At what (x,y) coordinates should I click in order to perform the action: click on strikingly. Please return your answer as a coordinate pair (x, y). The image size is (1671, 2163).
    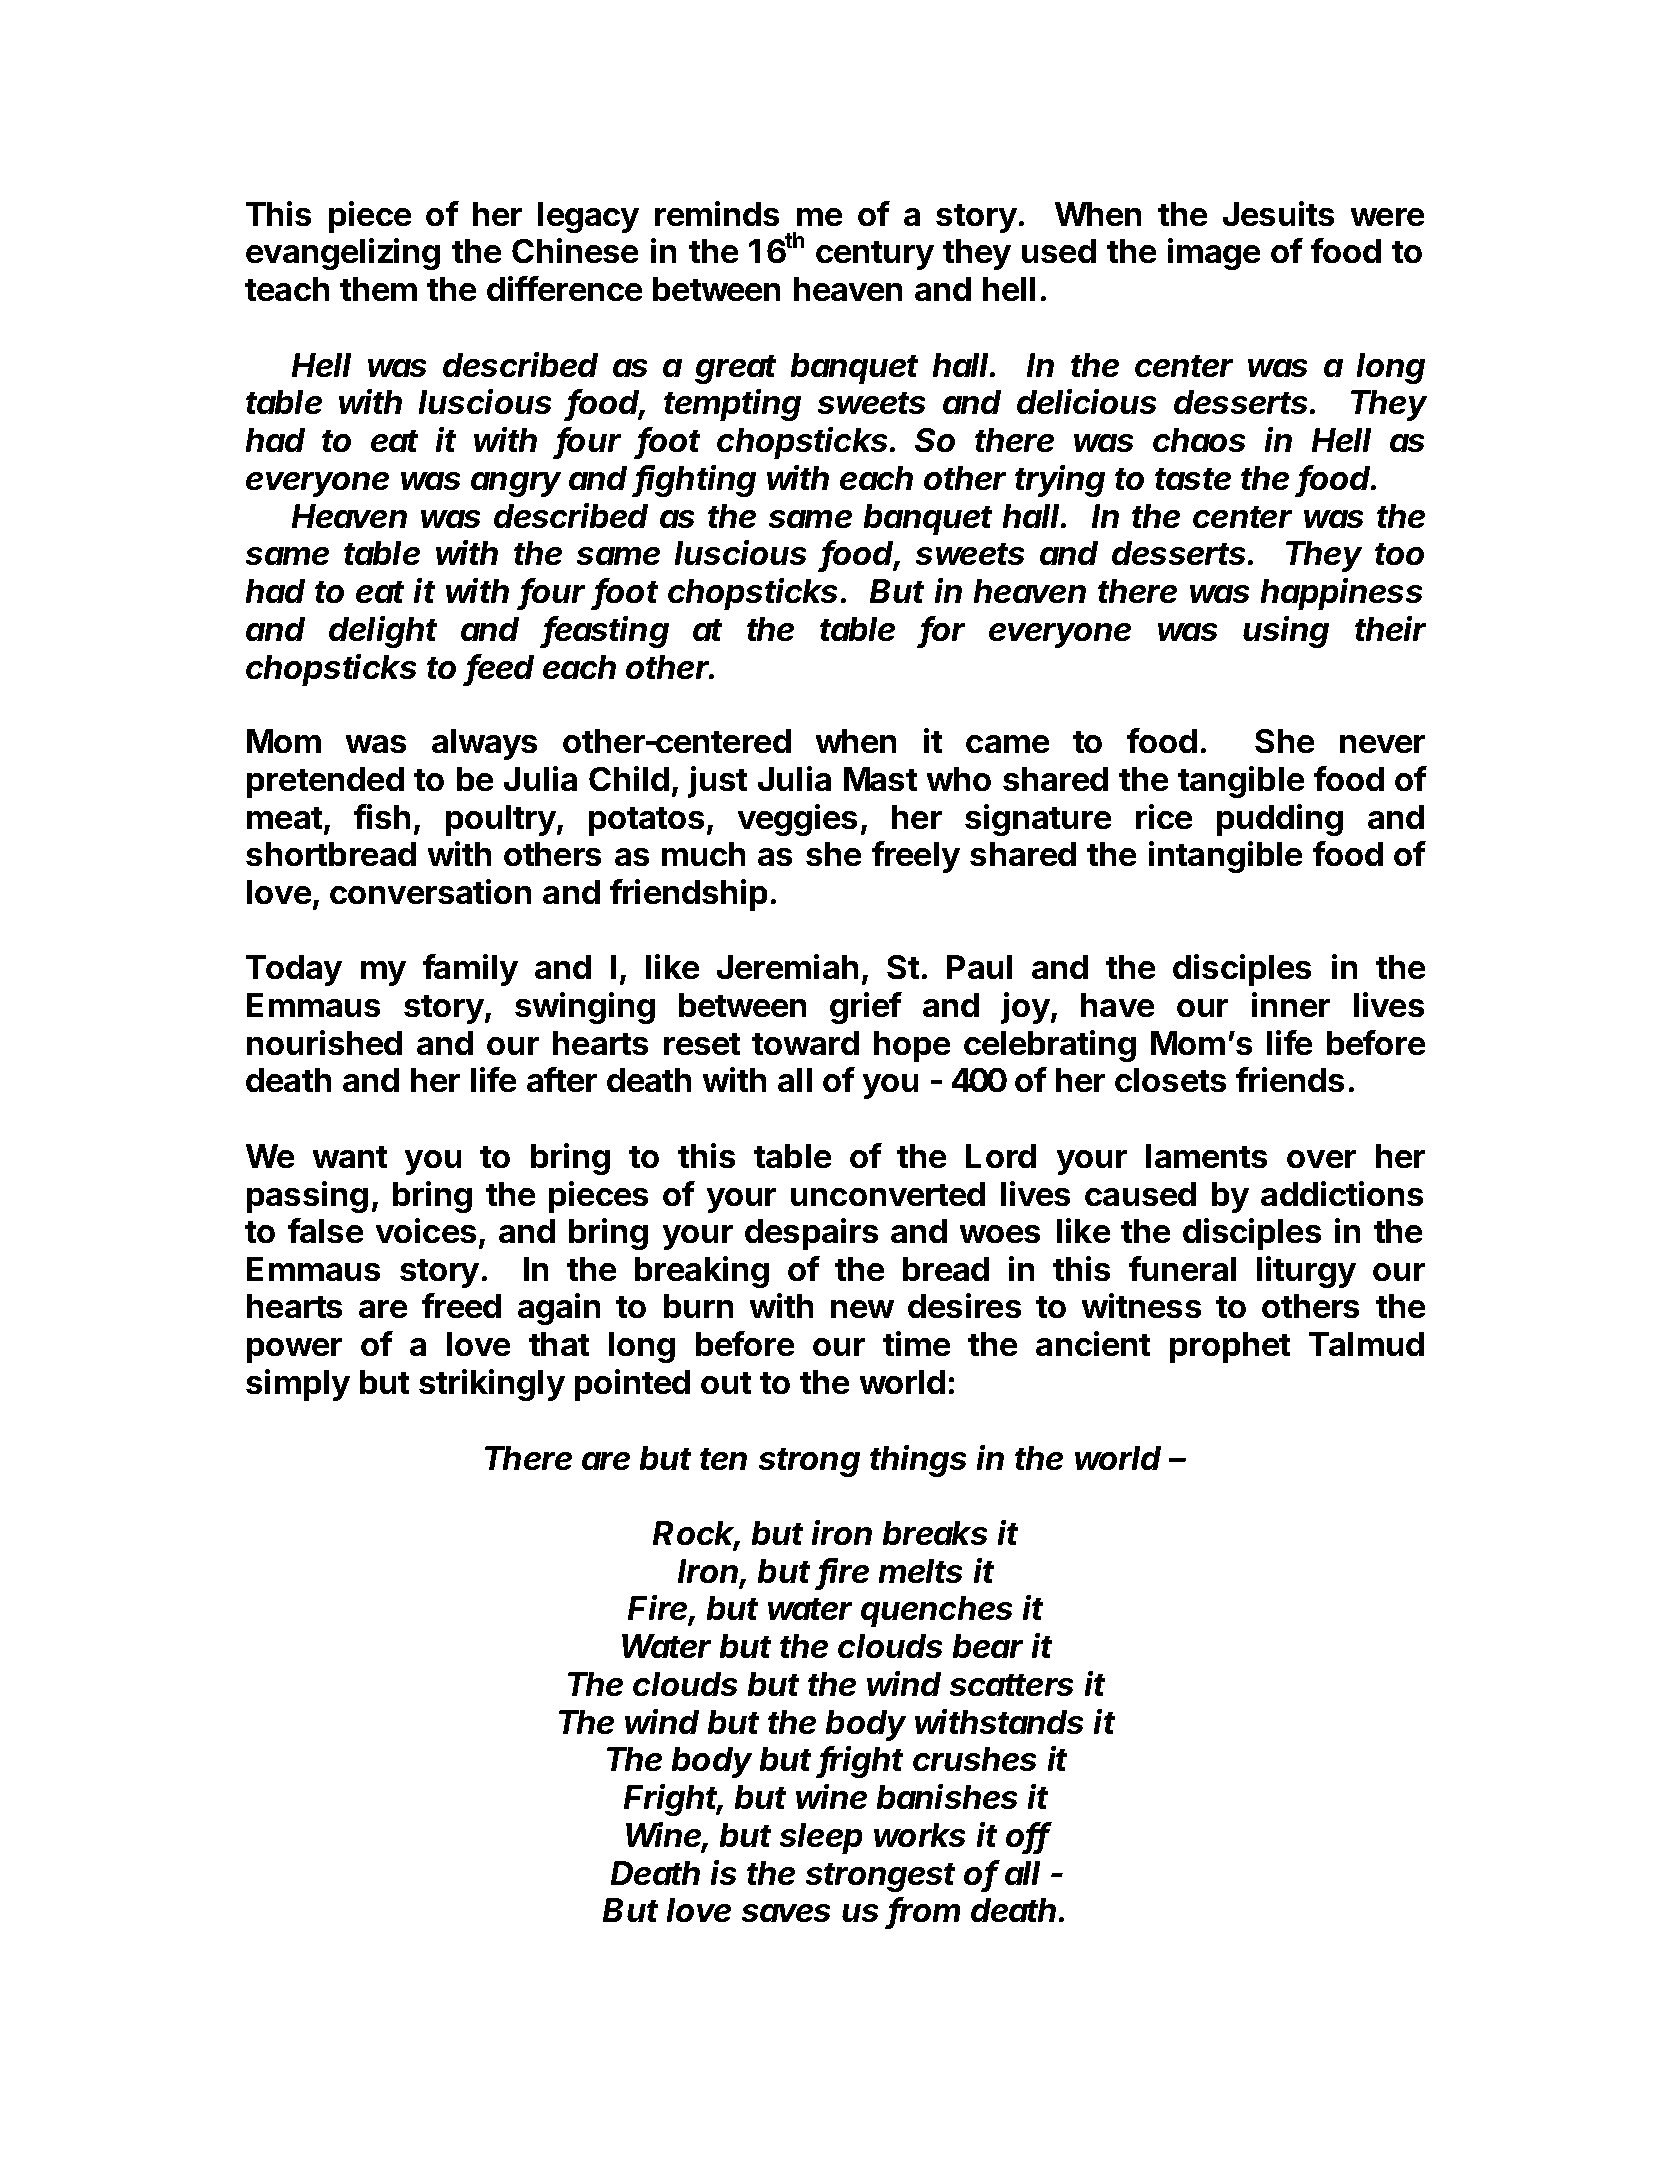
    Looking at the image, I should click on (492, 1385).
